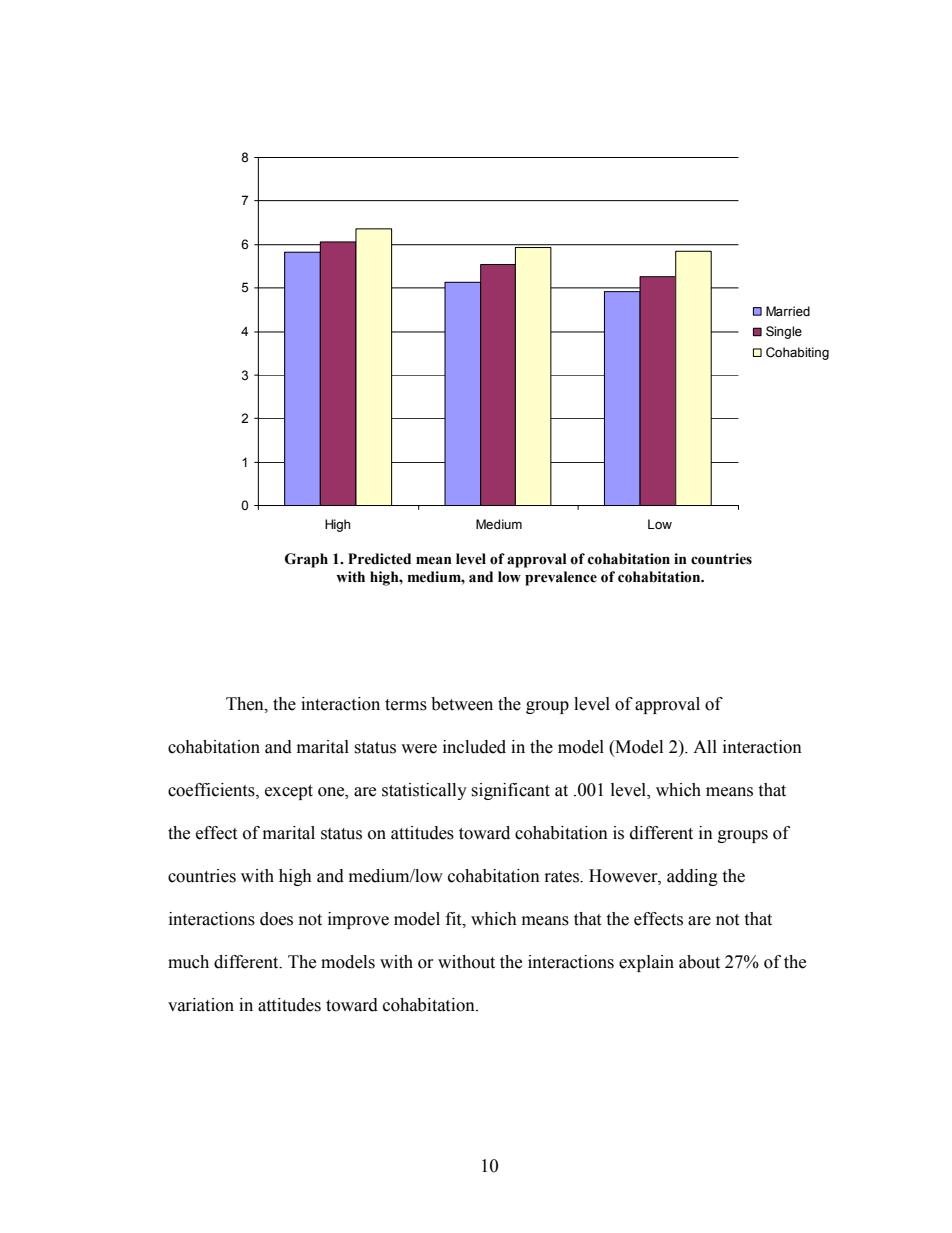  Describe the element at coordinates (201, 1005) in the screenshot. I see `variation` at that location.
